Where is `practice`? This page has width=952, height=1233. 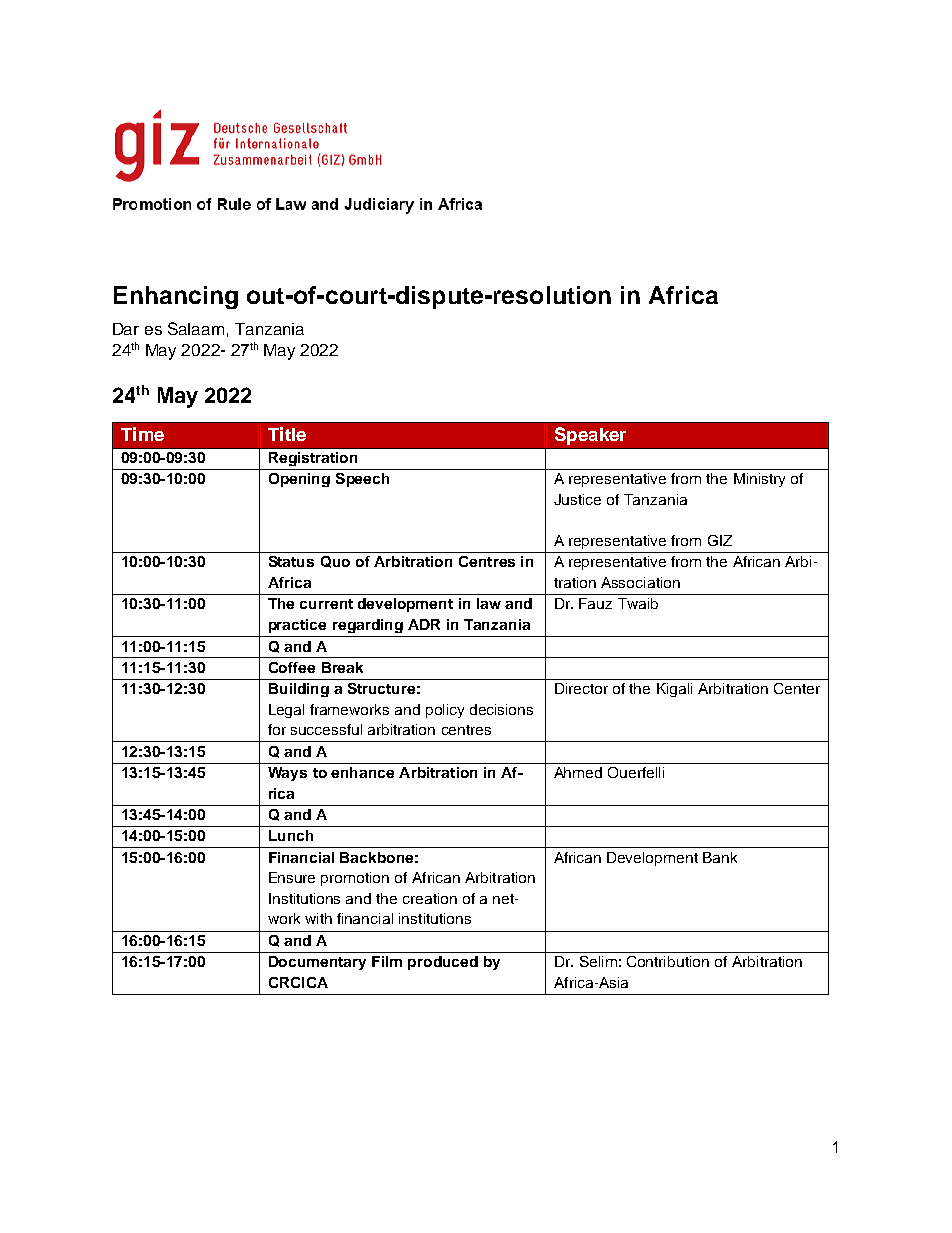
practice is located at coordinates (297, 626).
